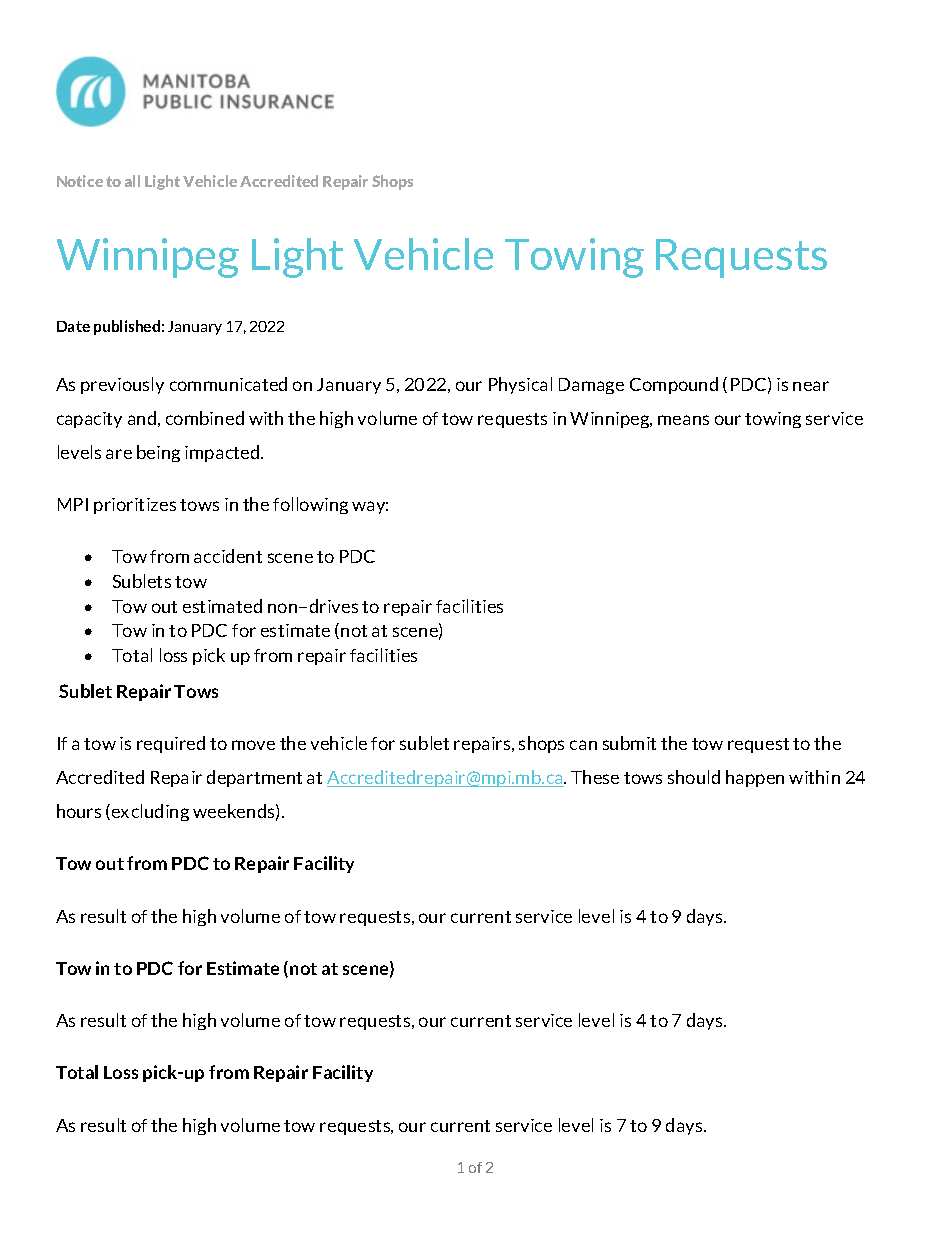  Describe the element at coordinates (674, 385) in the image. I see `Compound` at that location.
